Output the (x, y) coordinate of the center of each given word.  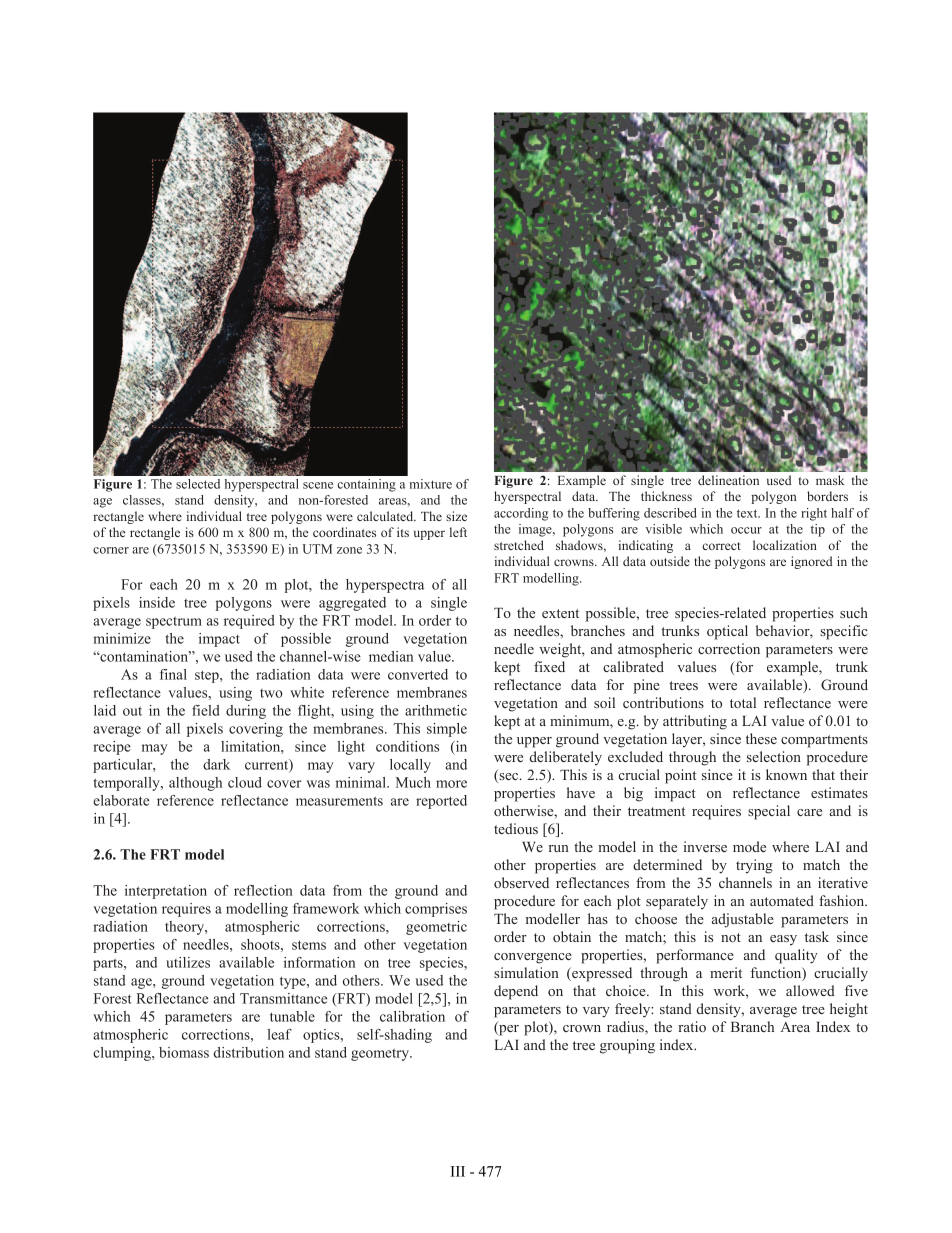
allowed (810, 990)
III (458, 1171)
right (814, 514)
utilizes (188, 962)
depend (516, 992)
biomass (184, 1052)
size (456, 516)
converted (418, 674)
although (195, 784)
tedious (516, 828)
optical (727, 632)
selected (198, 484)
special (769, 812)
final (173, 674)
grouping (627, 1046)
